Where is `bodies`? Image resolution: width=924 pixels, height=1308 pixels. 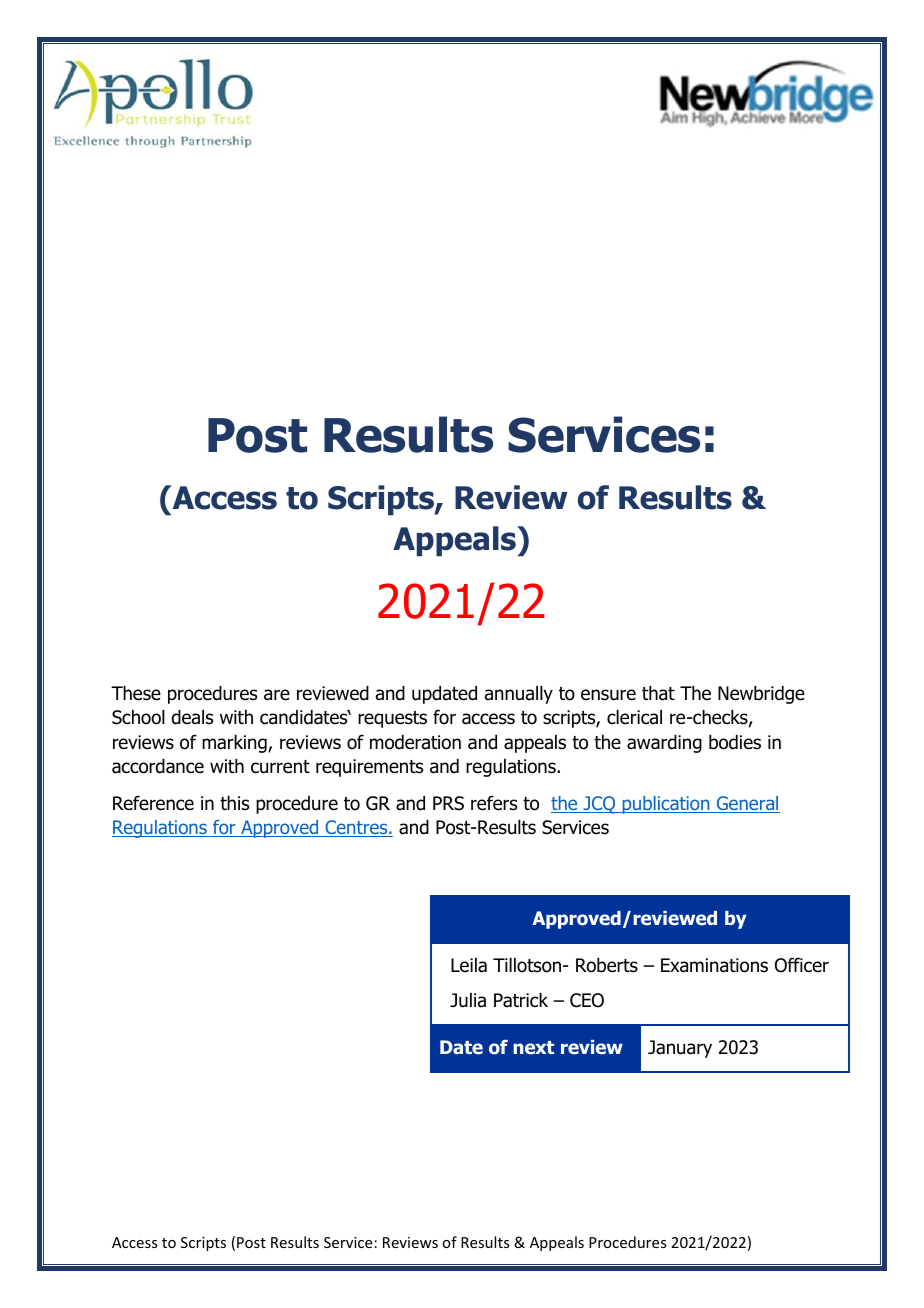 bodies is located at coordinates (735, 742).
